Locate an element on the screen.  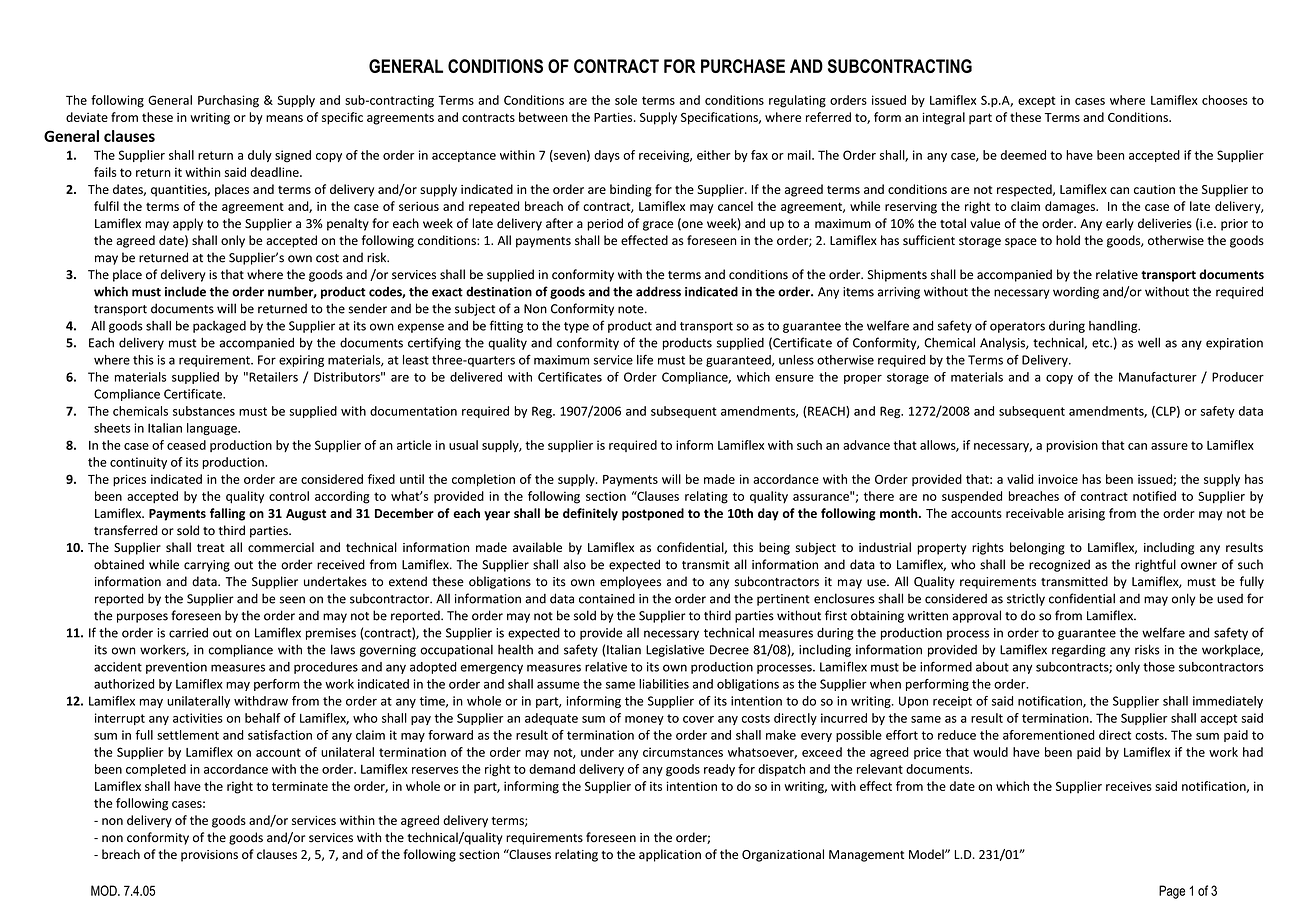
carried is located at coordinates (188, 633).
